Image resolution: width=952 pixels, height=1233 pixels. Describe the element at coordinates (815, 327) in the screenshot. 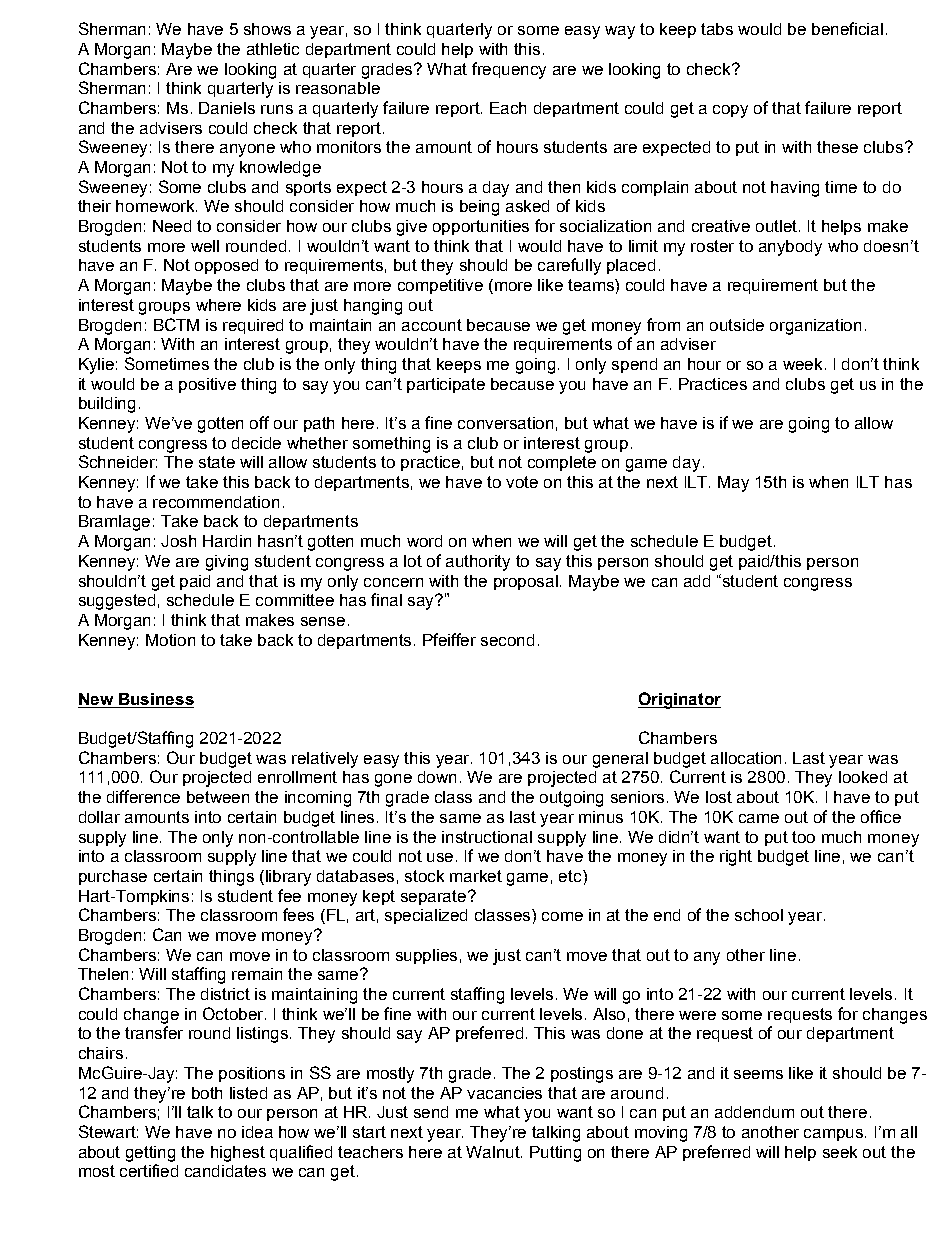

I see `organization` at that location.
